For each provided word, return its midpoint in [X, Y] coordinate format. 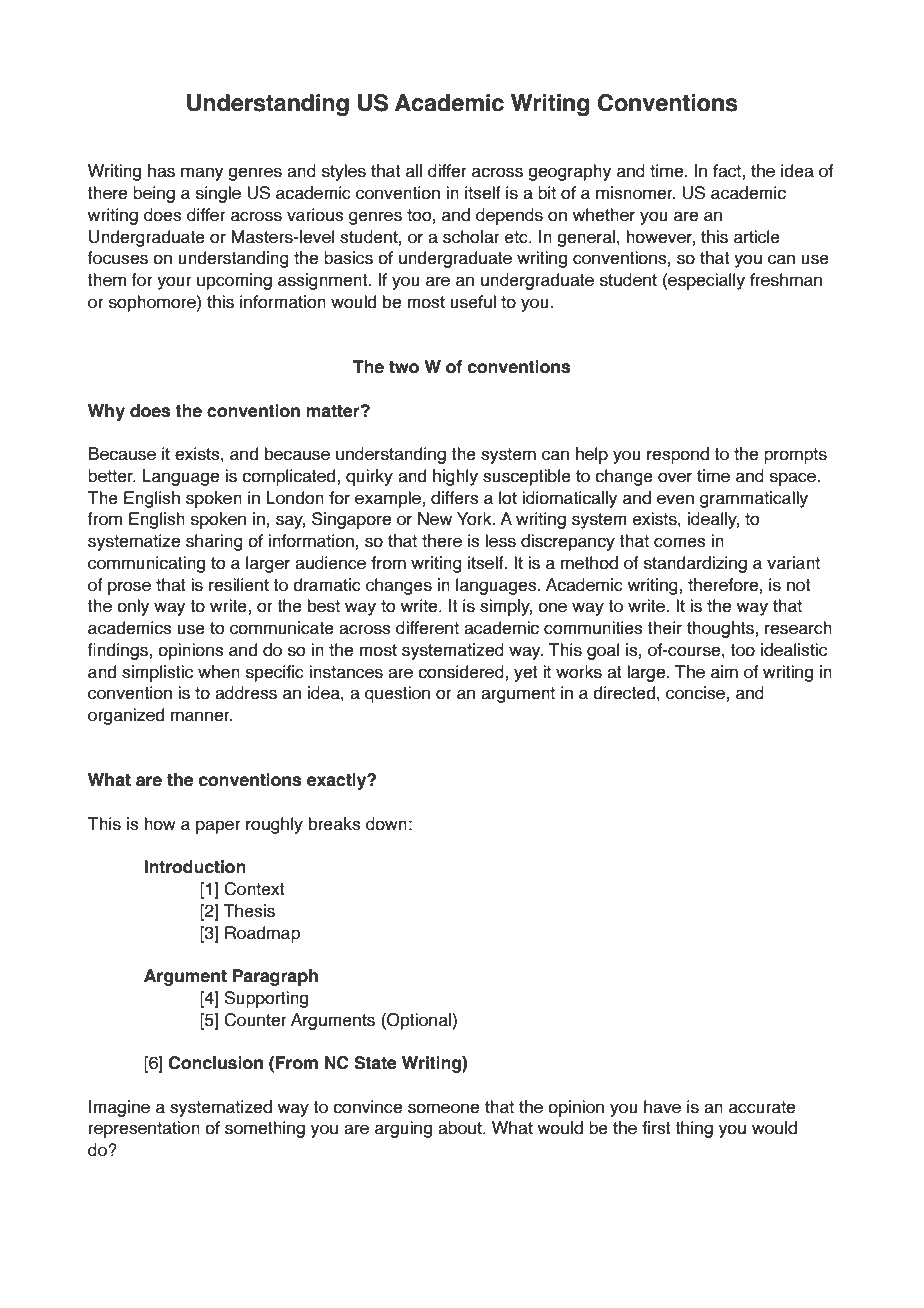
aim [724, 672]
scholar [471, 237]
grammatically [754, 499]
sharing [214, 542]
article [757, 237]
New [435, 519]
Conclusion [215, 1063]
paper [218, 827]
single [218, 194]
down [386, 824]
